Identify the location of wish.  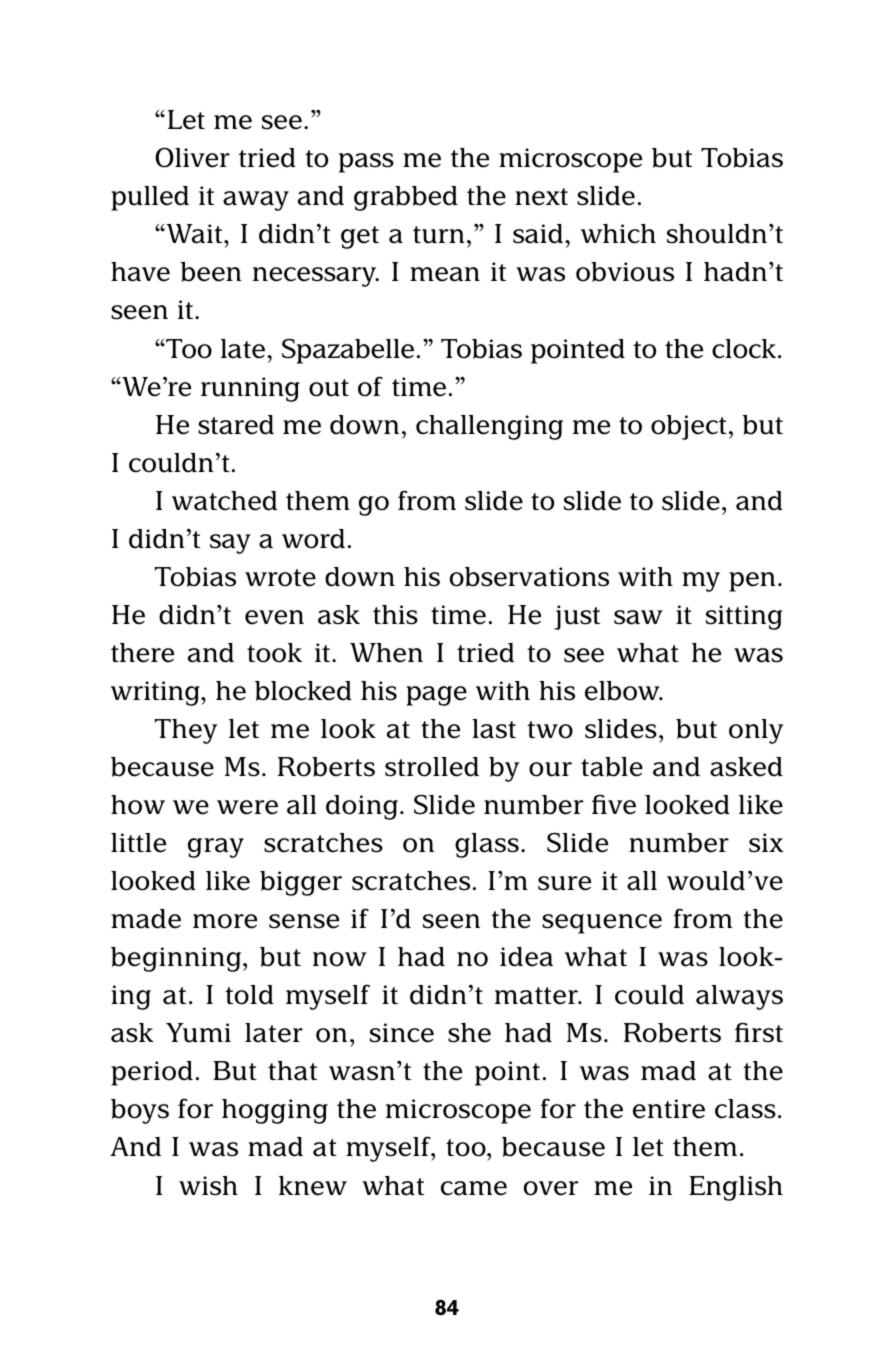
(208, 1186).
